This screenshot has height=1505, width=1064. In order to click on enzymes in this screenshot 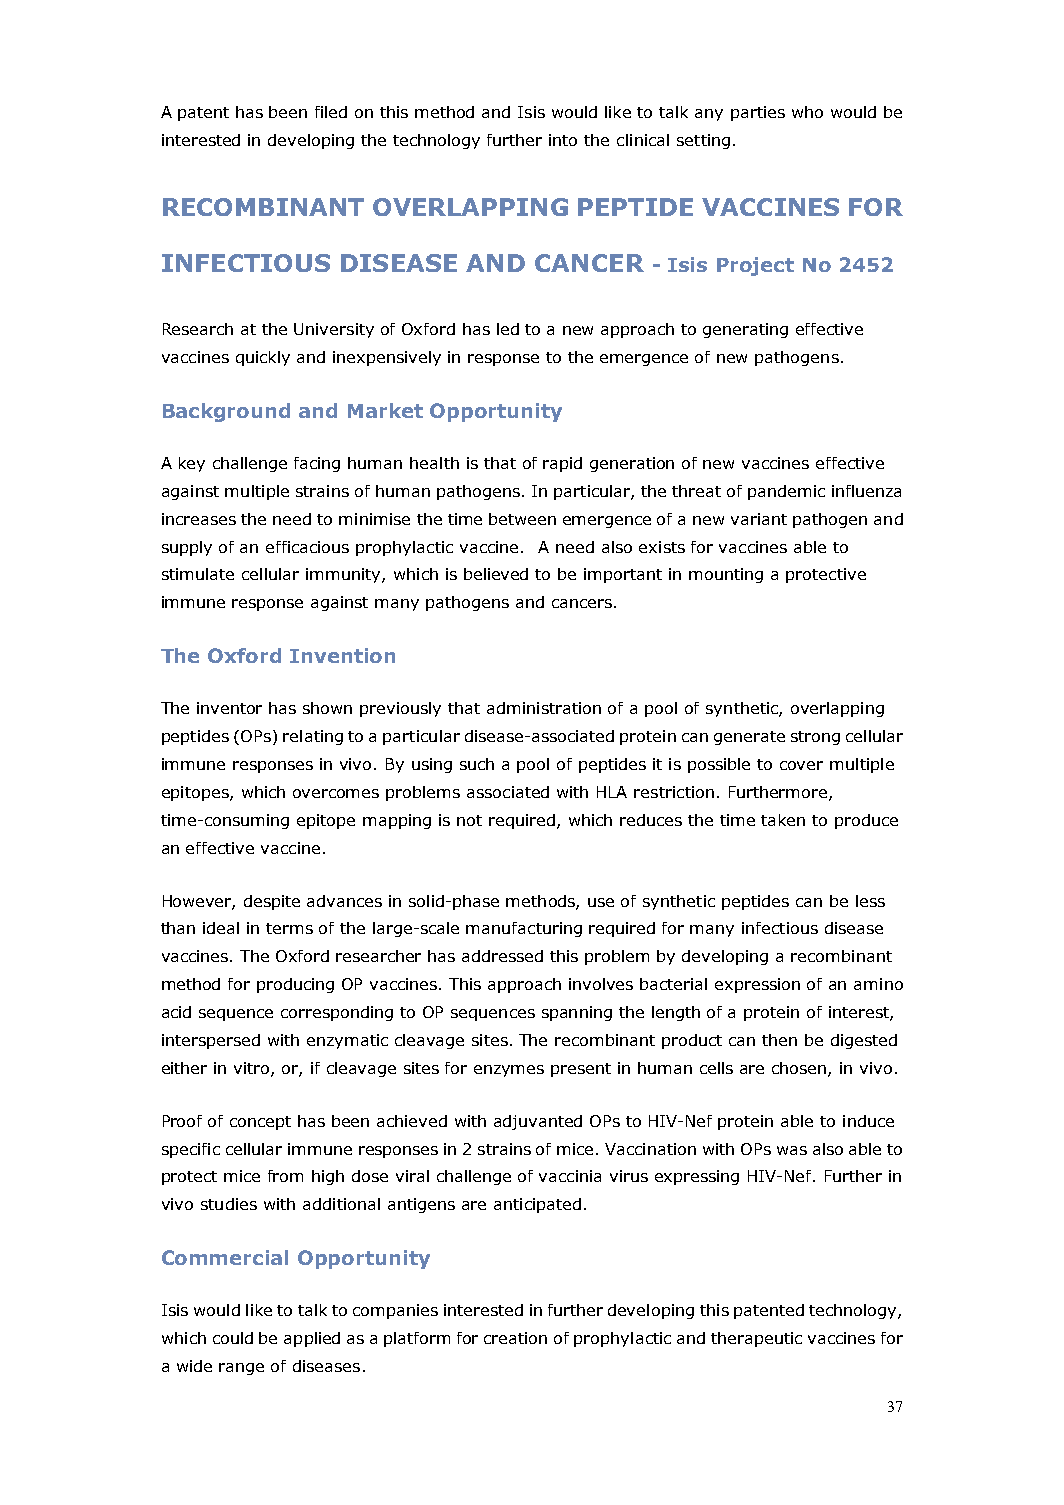, I will do `click(509, 1071)`.
